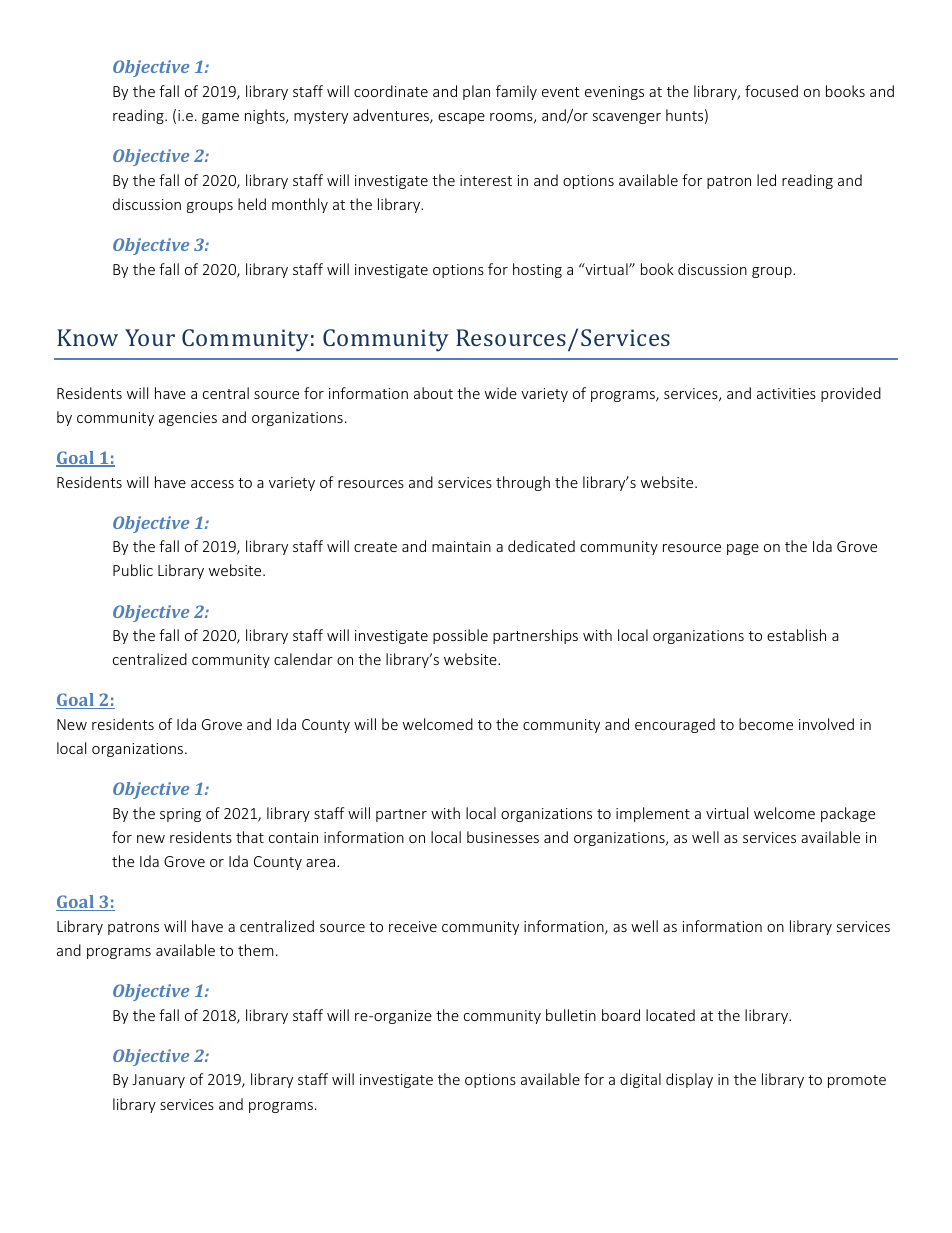 The height and width of the screenshot is (1233, 952). I want to click on escape, so click(461, 118).
